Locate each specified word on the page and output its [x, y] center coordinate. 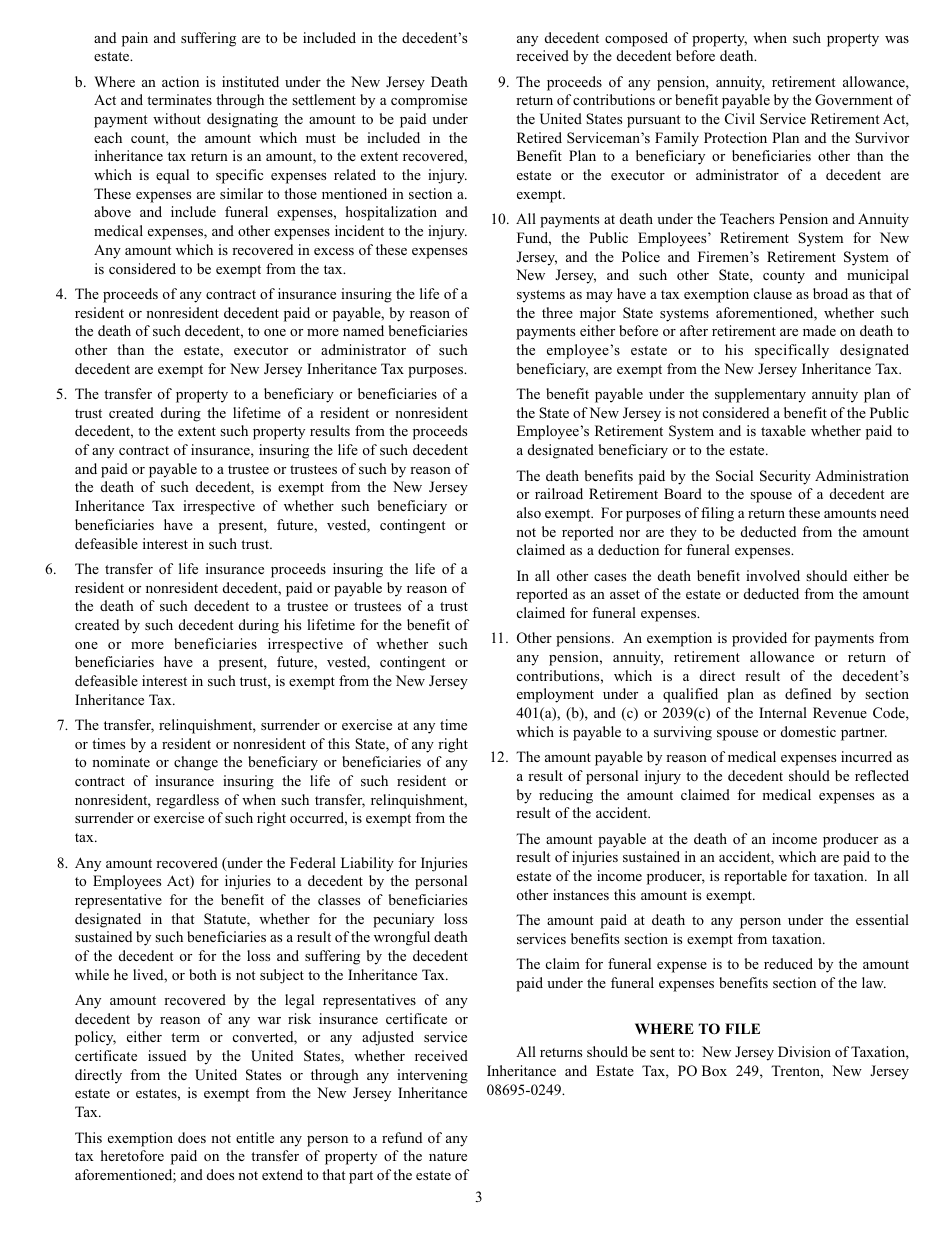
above [112, 211]
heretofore [132, 1155]
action [180, 81]
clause [773, 293]
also [529, 512]
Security [785, 477]
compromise [429, 101]
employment [555, 695]
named [363, 330]
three [557, 312]
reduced [788, 963]
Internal [783, 712]
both [203, 974]
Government [854, 100]
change [196, 763]
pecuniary [403, 920]
